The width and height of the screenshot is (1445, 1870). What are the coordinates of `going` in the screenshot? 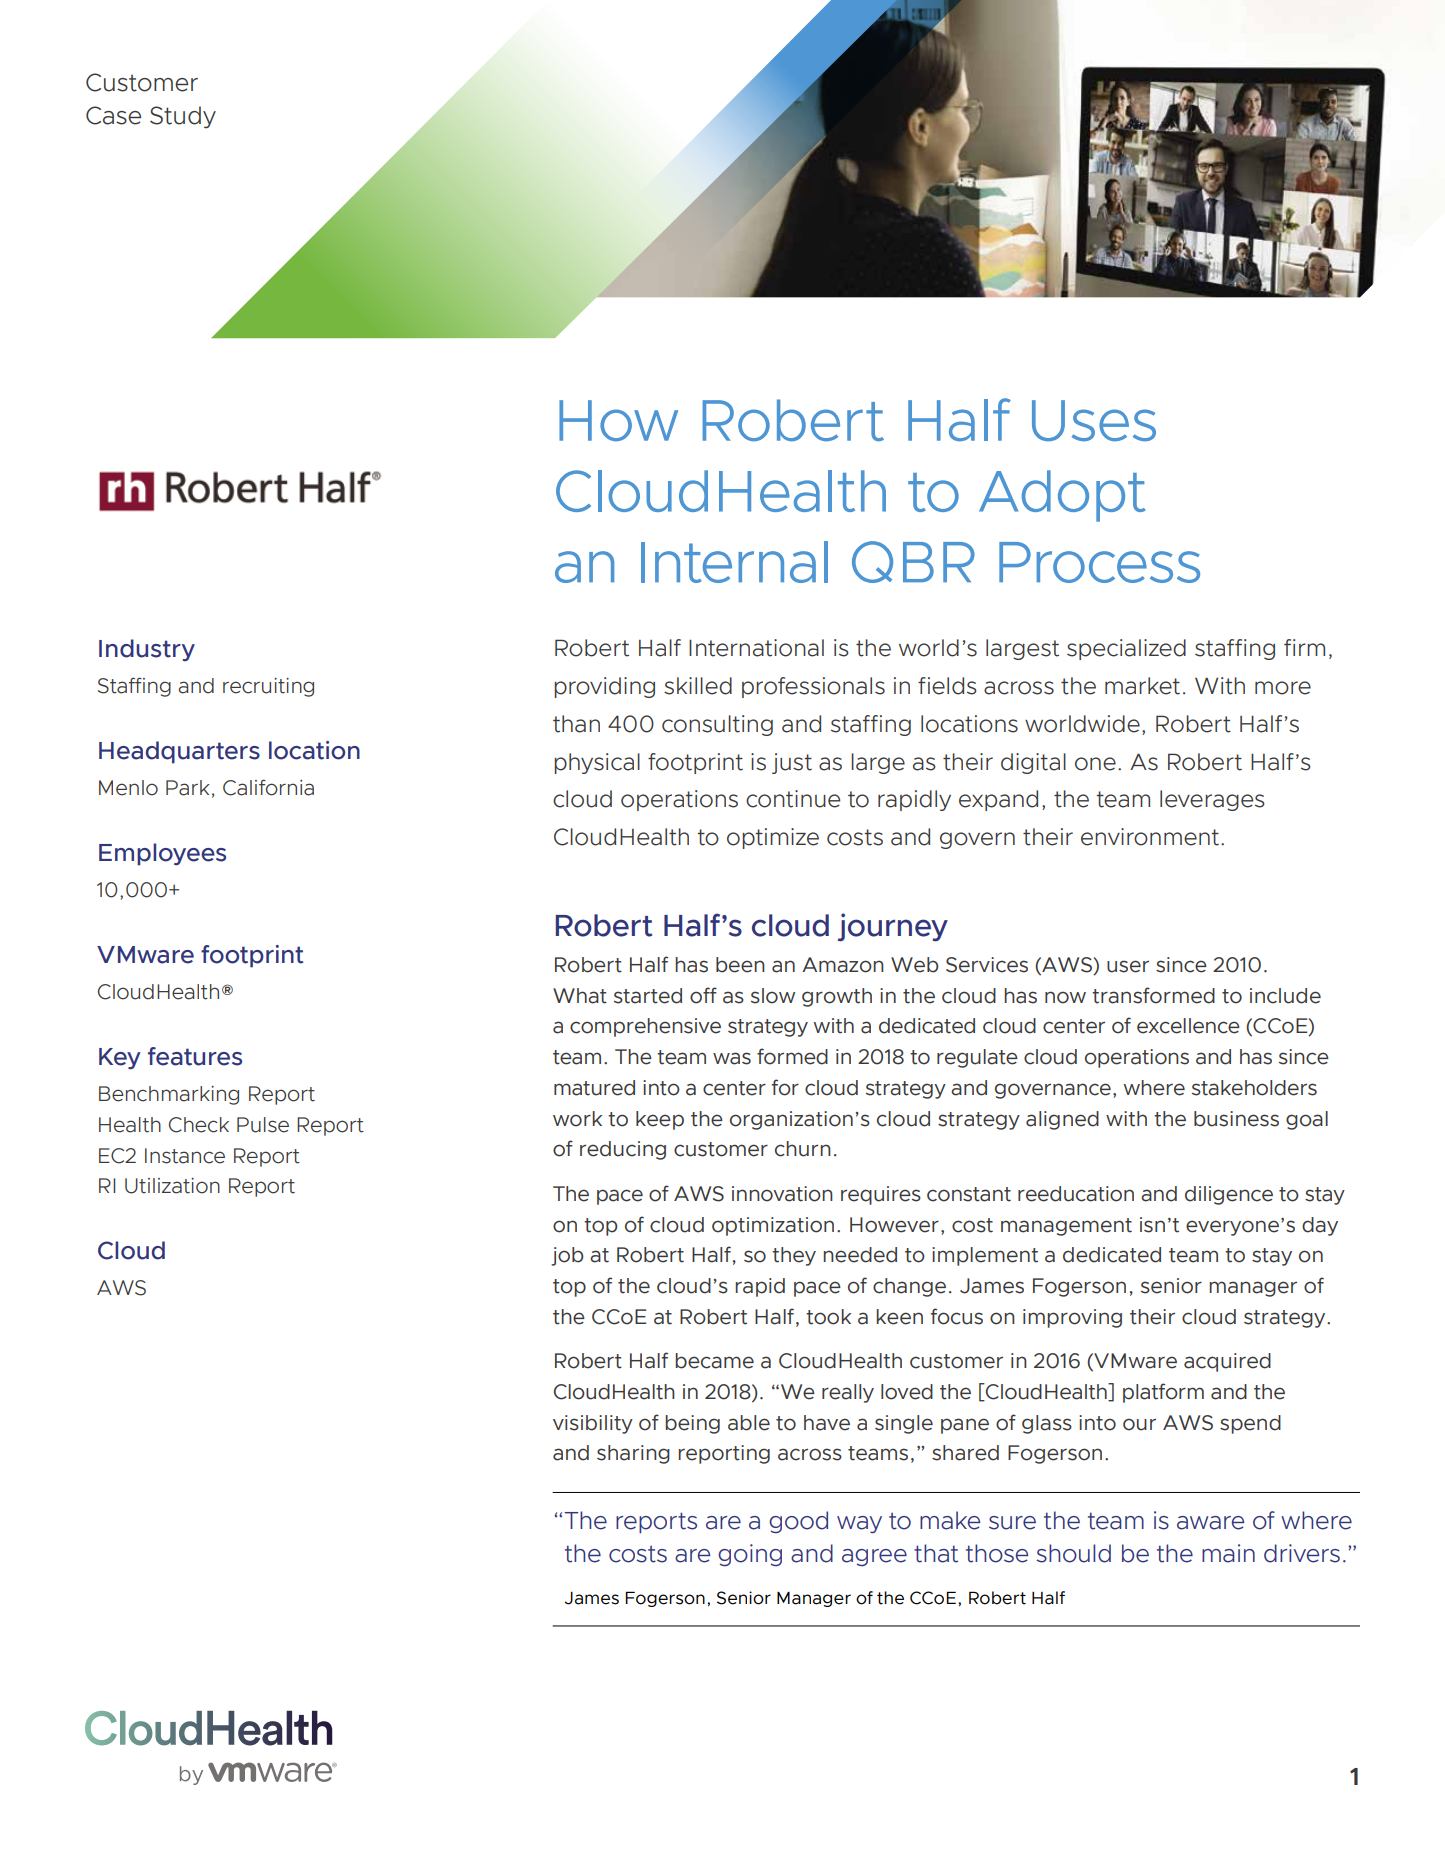 It's located at (750, 1555).
